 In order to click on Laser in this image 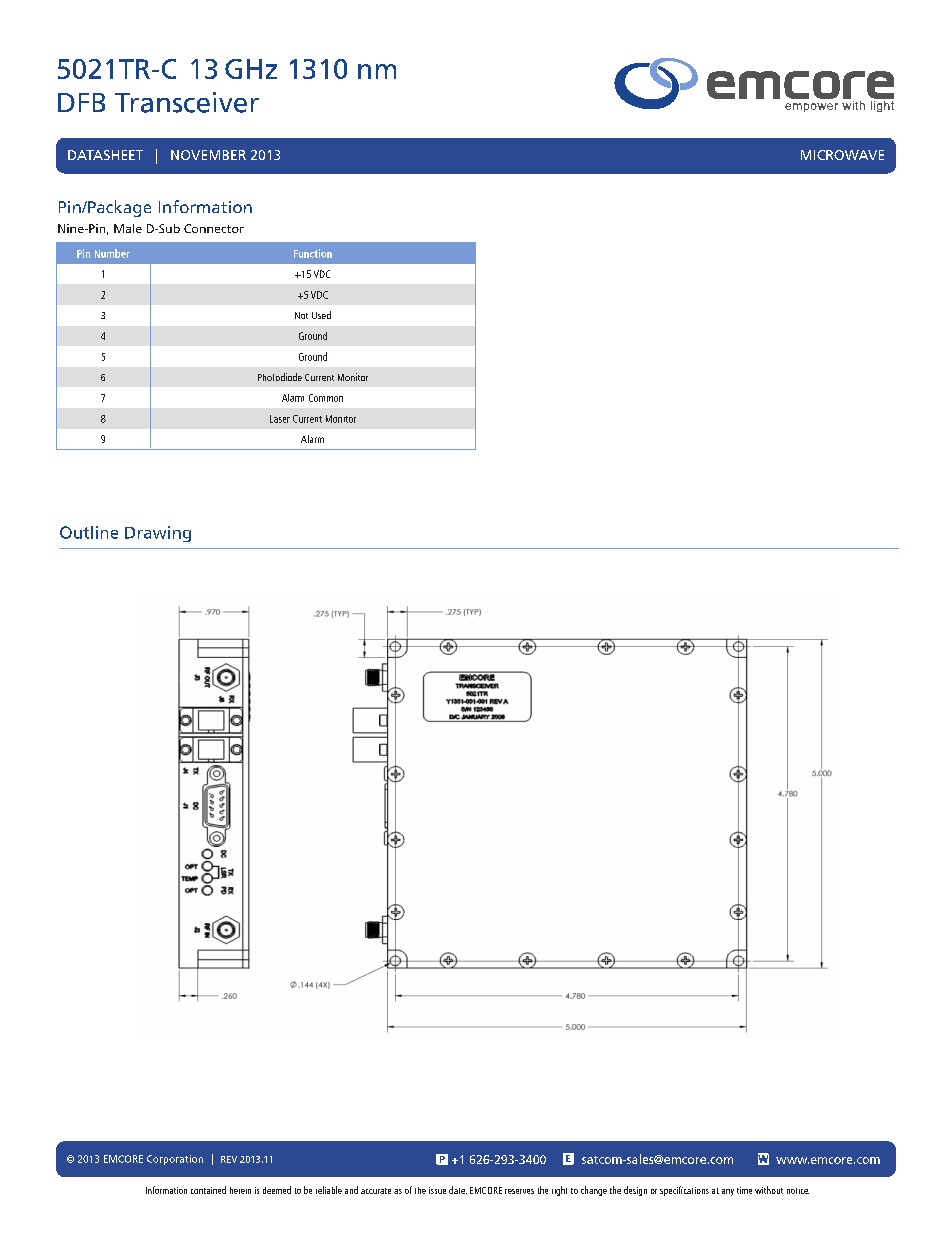, I will do `click(280, 419)`.
